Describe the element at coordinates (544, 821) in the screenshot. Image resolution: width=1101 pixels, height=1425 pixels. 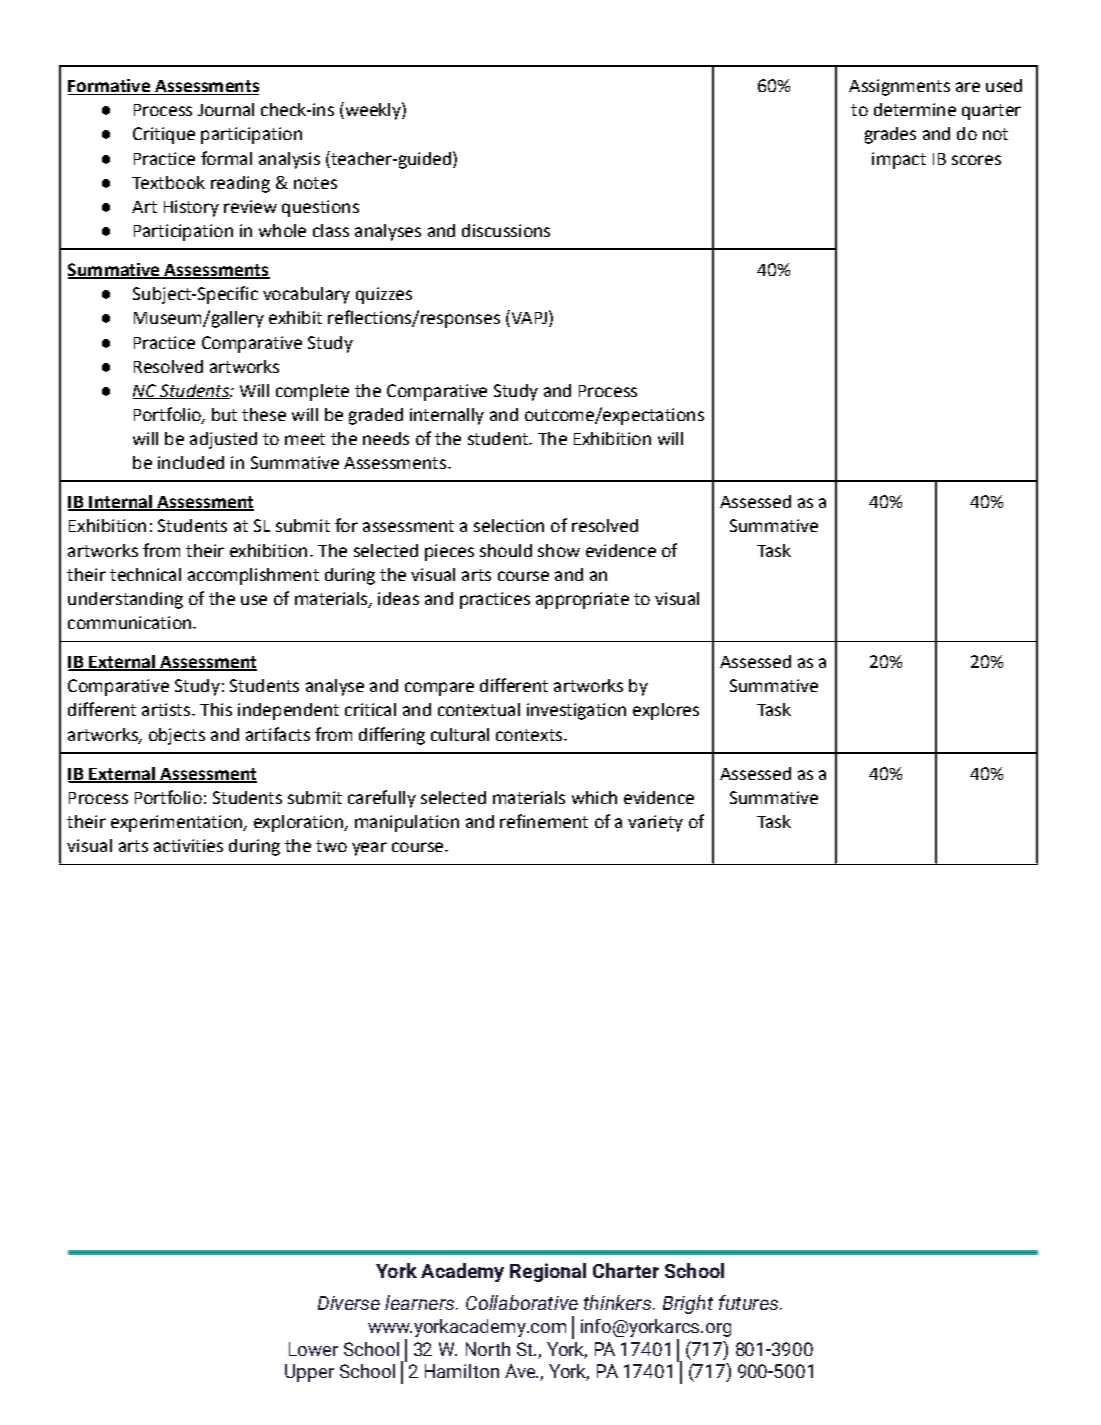
I see `refinement` at that location.
